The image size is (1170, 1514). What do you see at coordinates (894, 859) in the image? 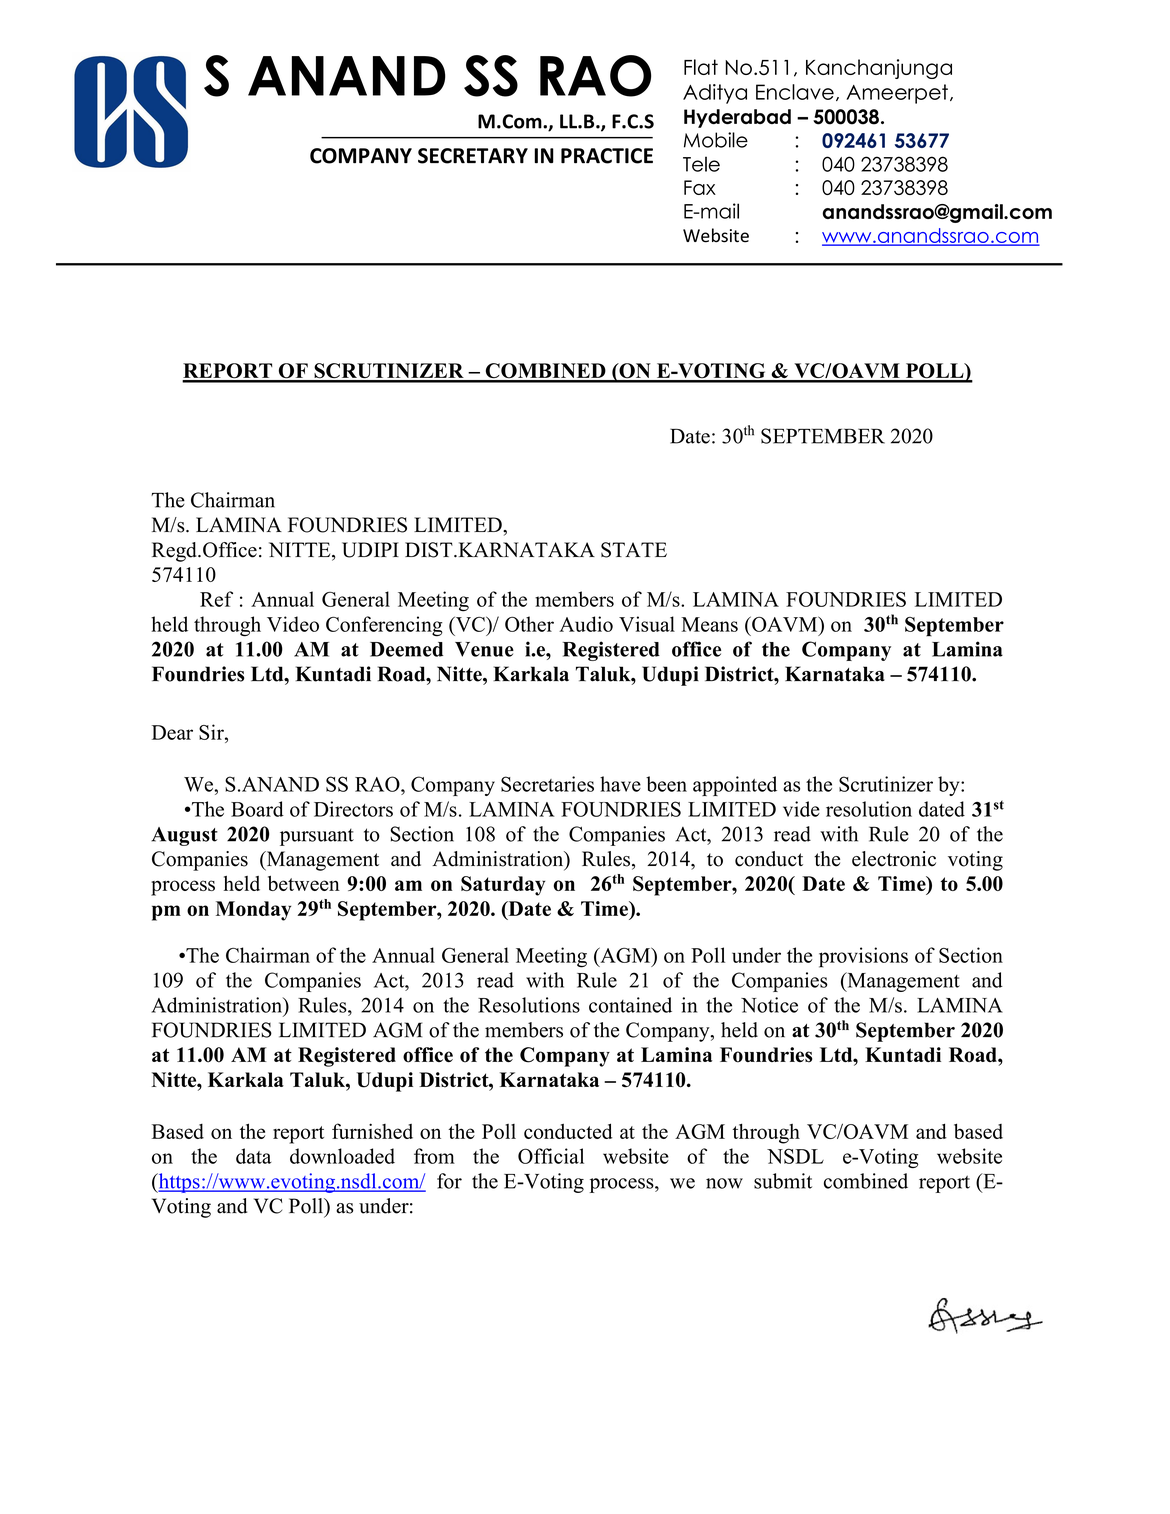
I see `electronic` at bounding box center [894, 859].
